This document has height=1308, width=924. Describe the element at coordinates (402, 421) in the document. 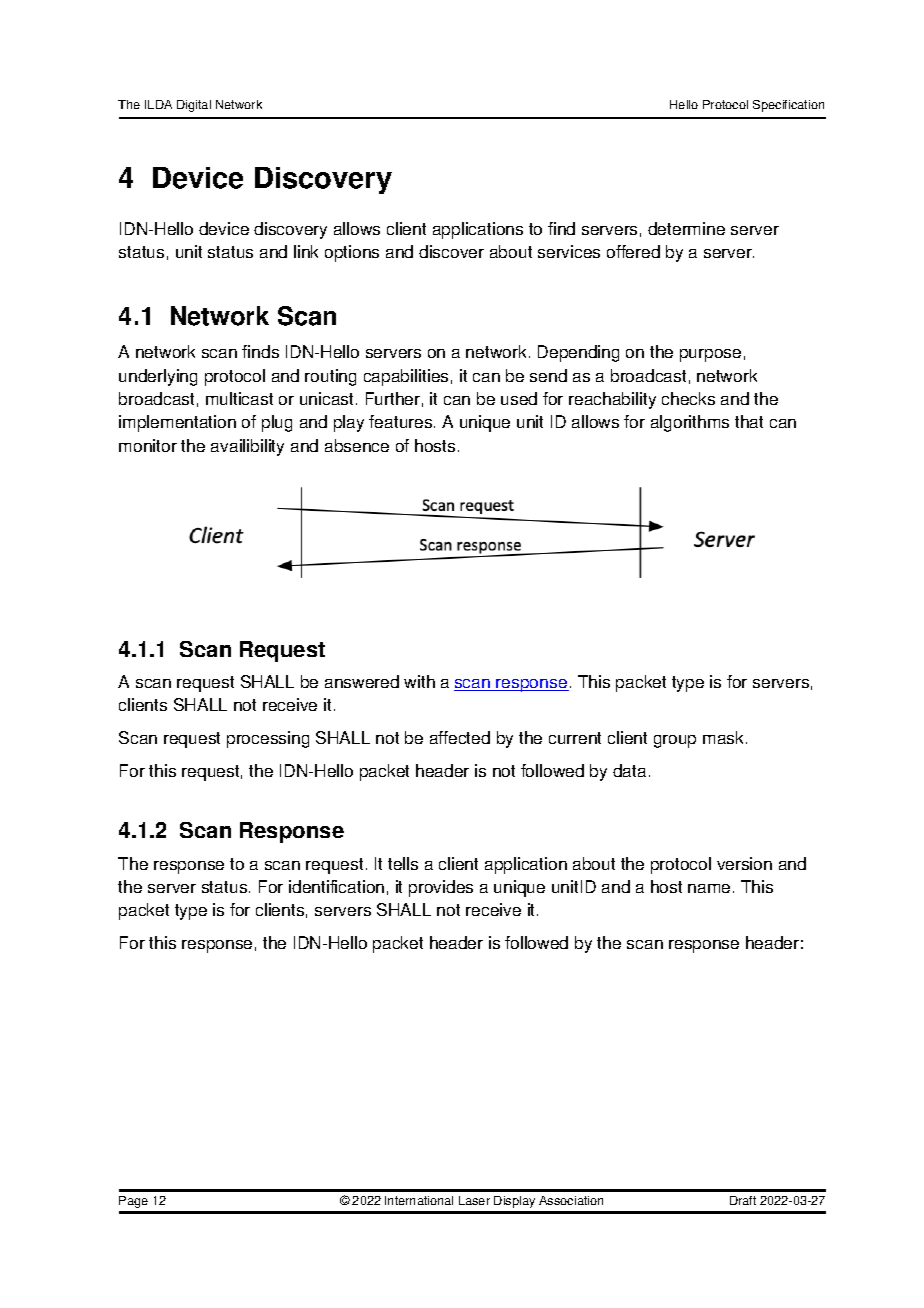

I see `features` at that location.
